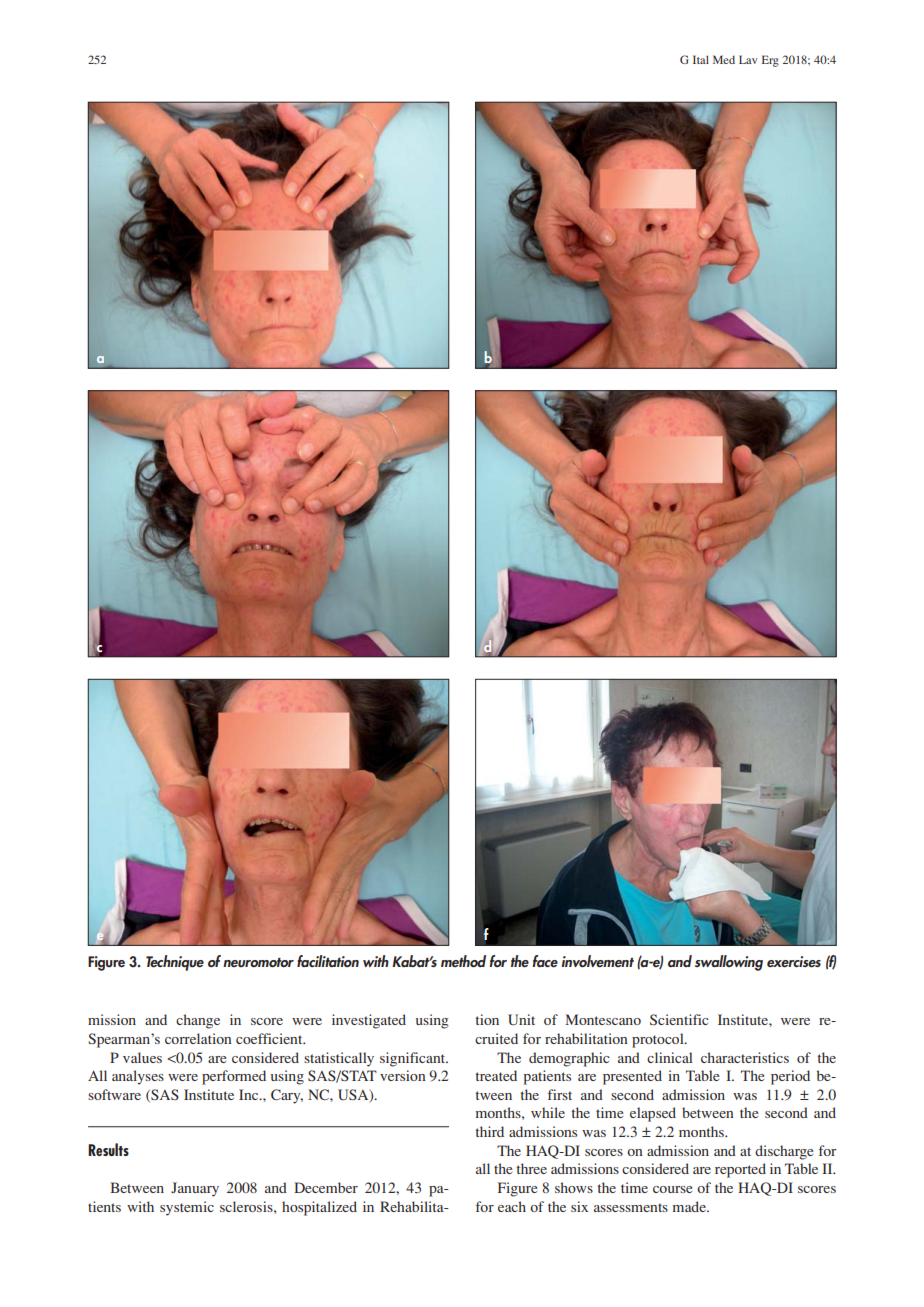  I want to click on swallowing, so click(729, 963).
